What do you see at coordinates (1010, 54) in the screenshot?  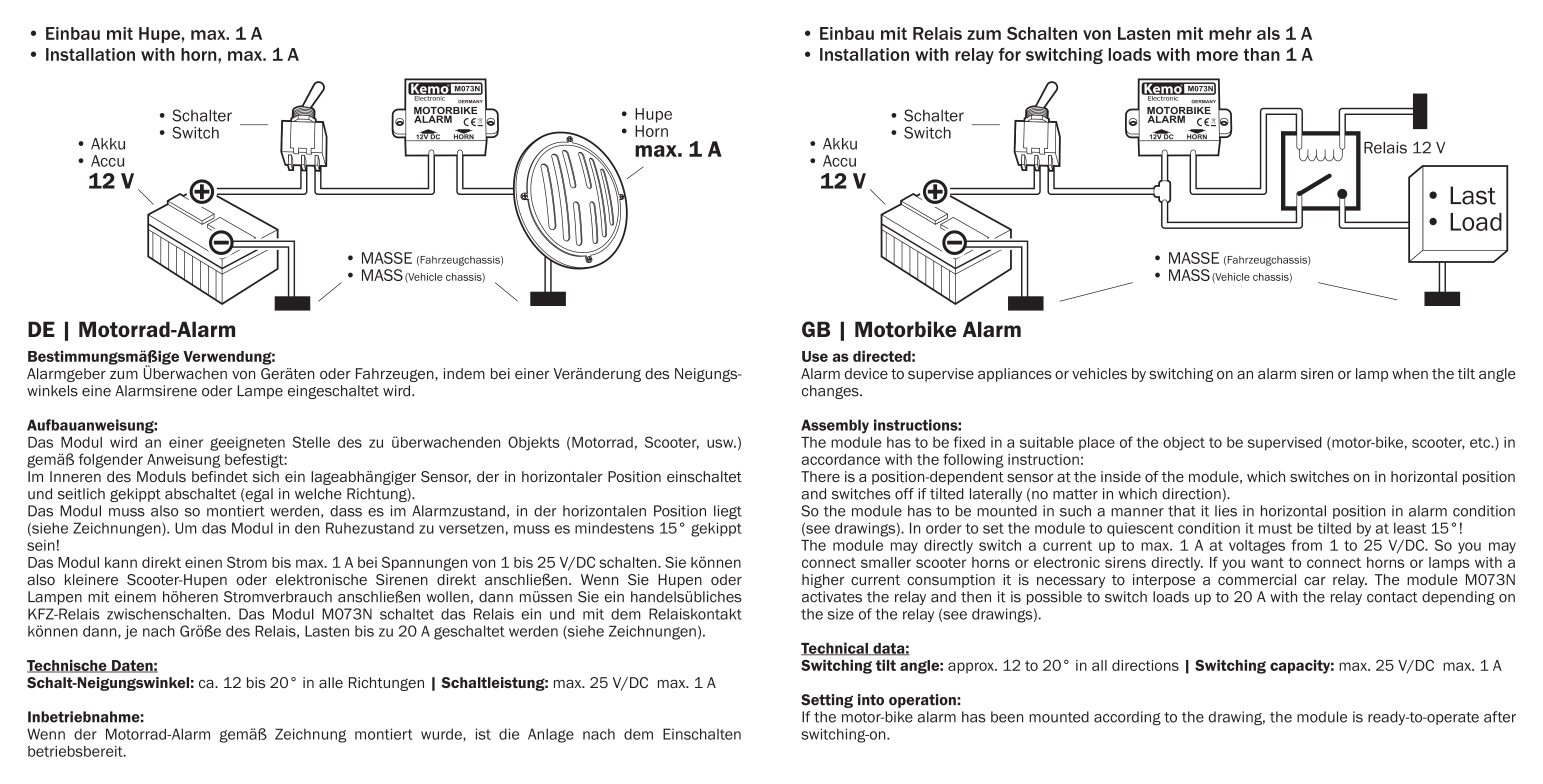 I see `for` at bounding box center [1010, 54].
